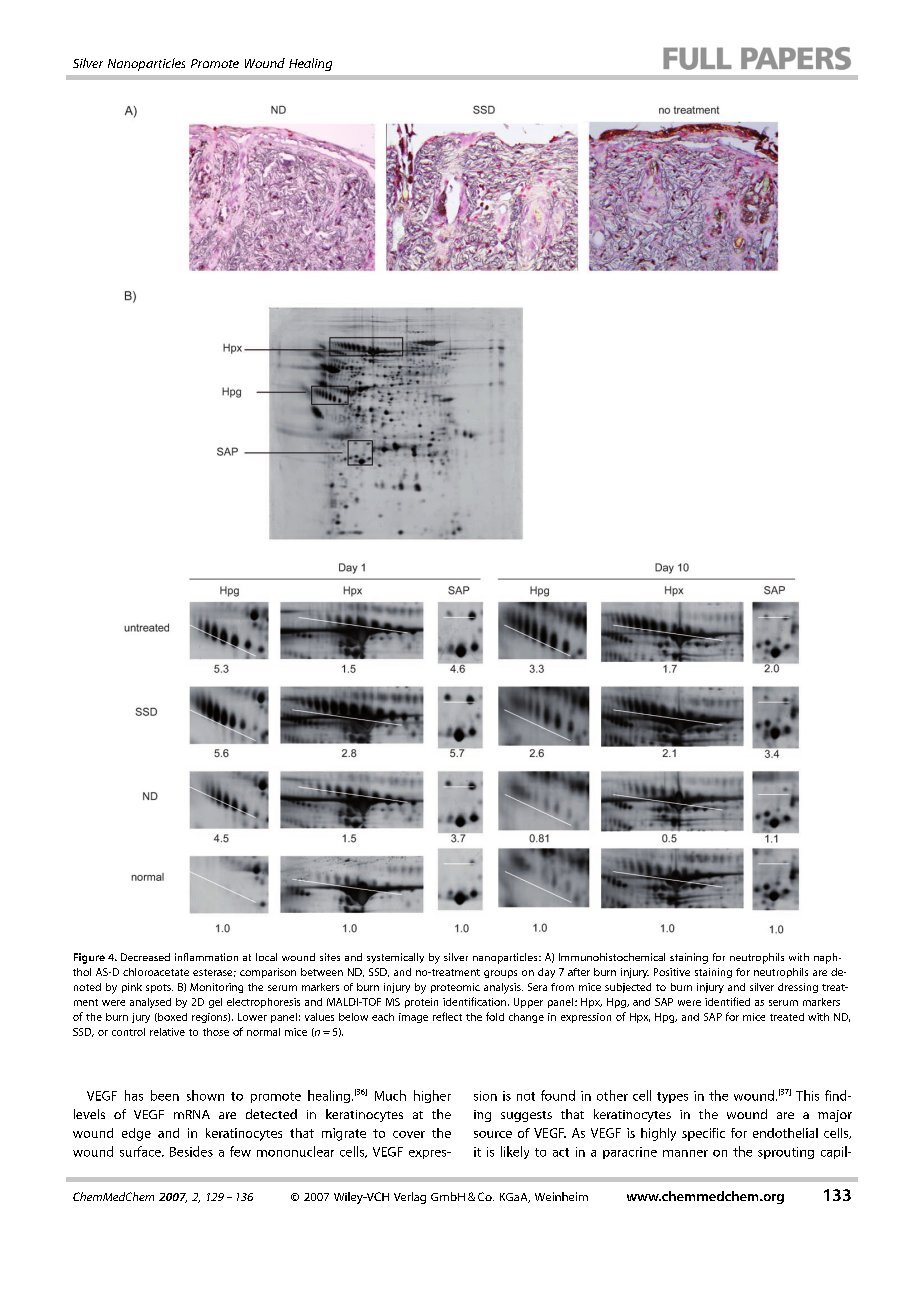  What do you see at coordinates (807, 1095) in the image?
I see `This` at bounding box center [807, 1095].
